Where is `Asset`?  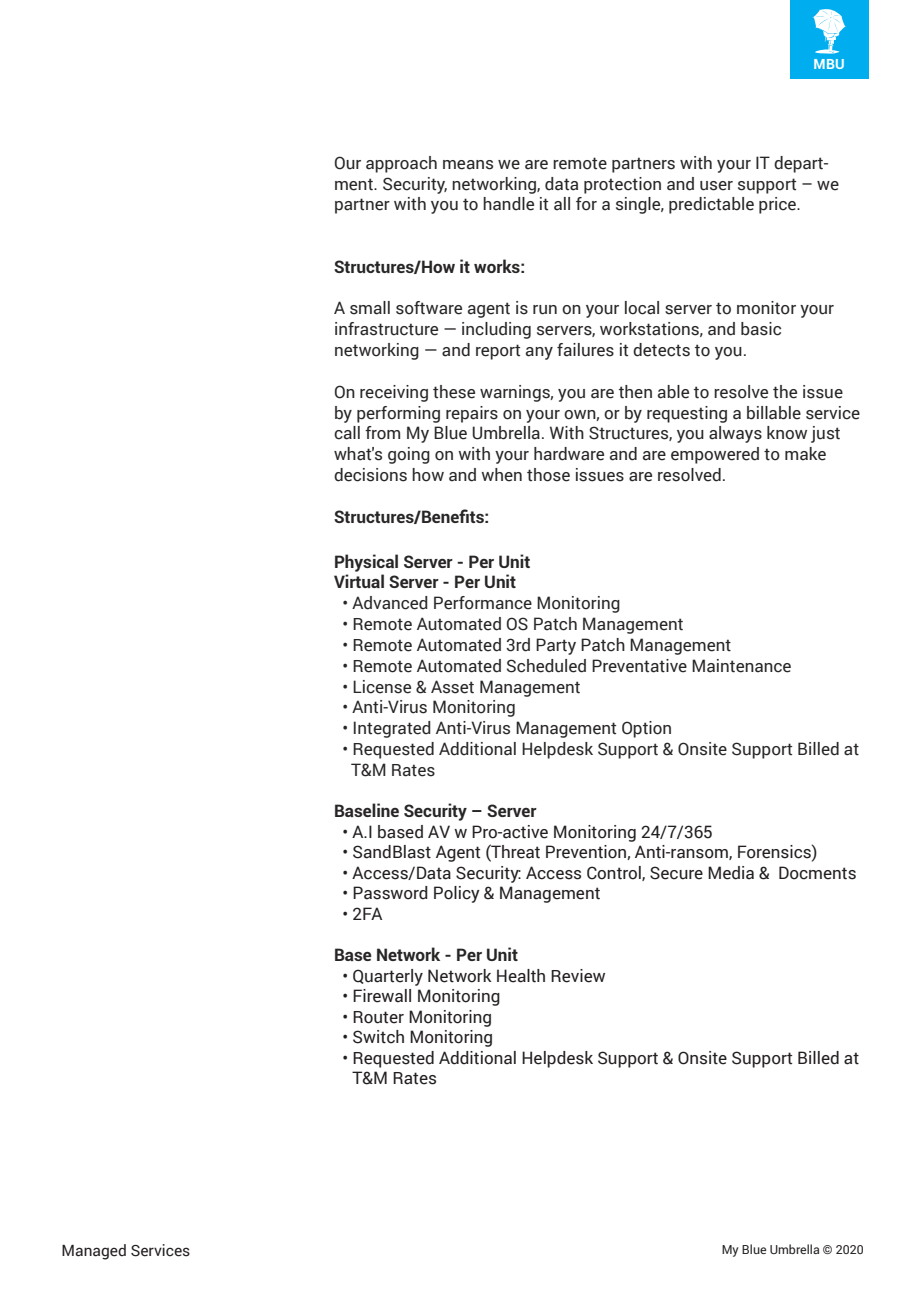
Asset is located at coordinates (452, 687).
